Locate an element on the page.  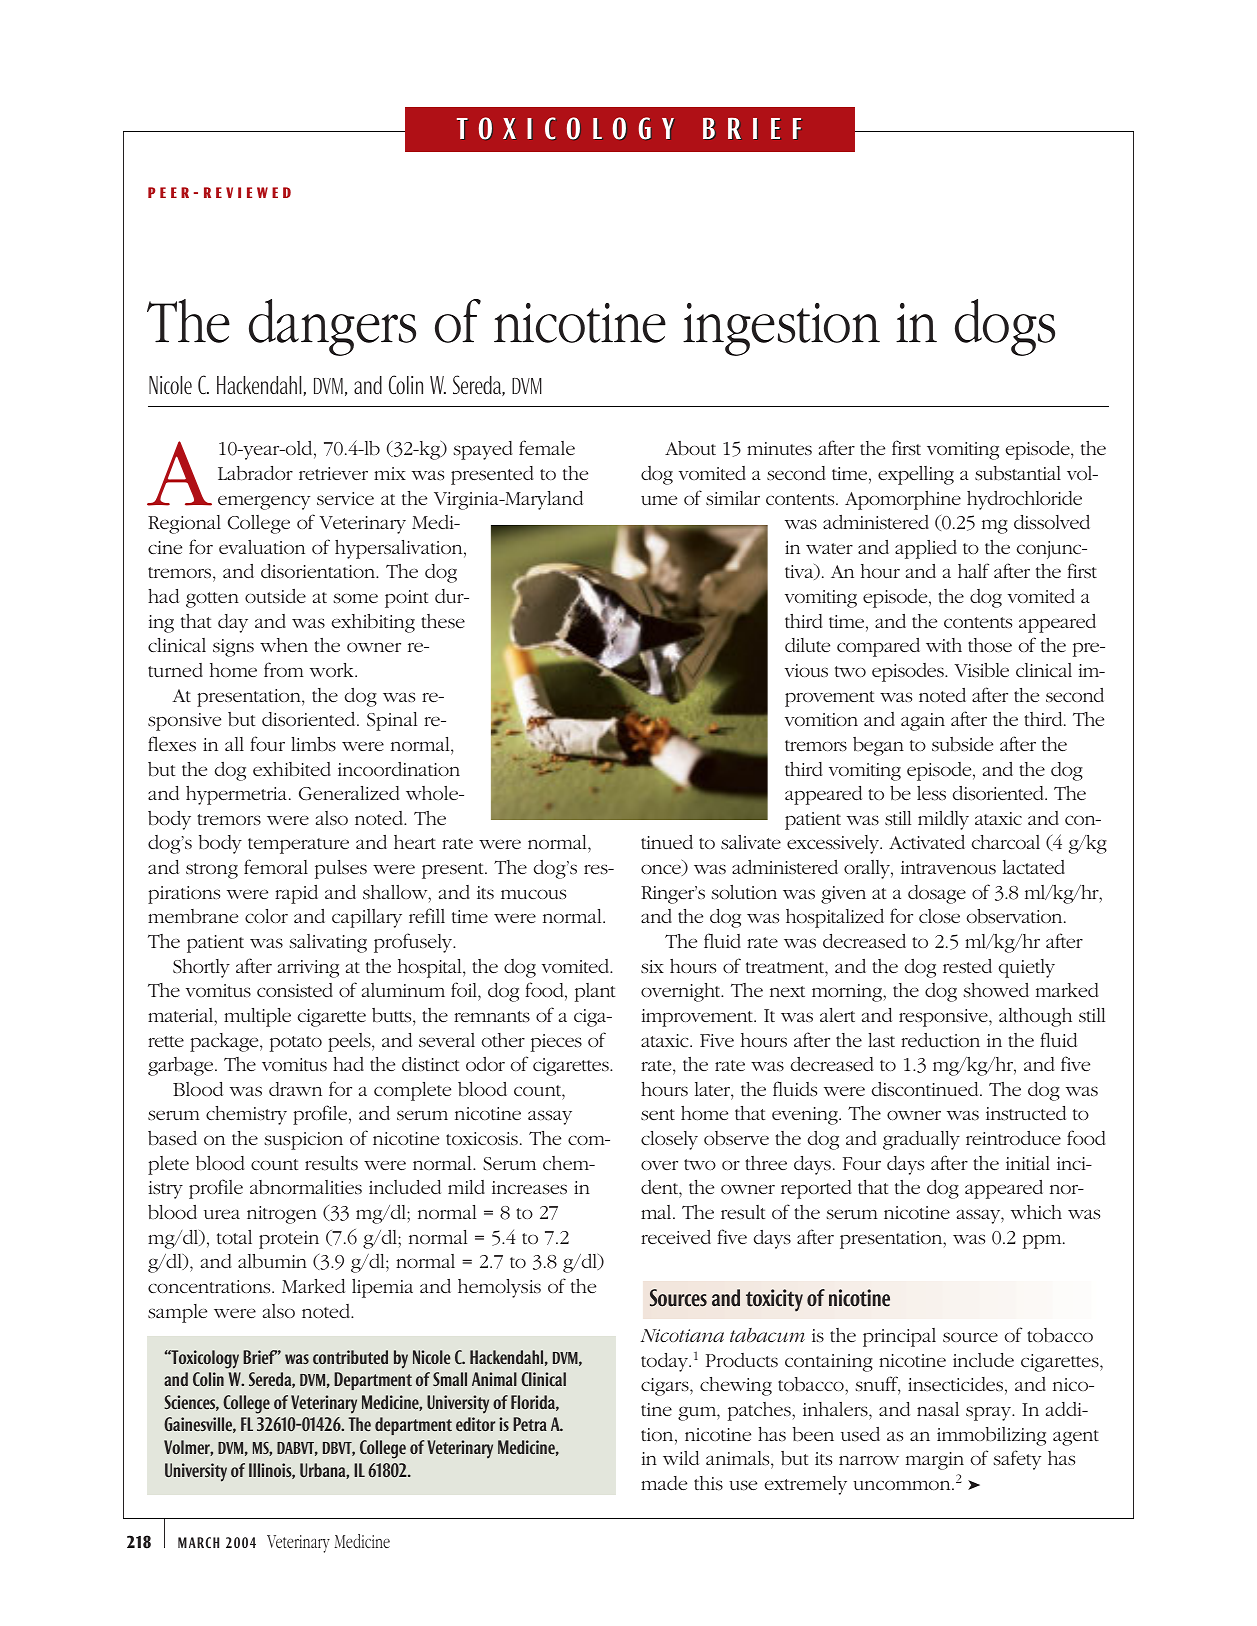
MARCH is located at coordinates (198, 1542).
